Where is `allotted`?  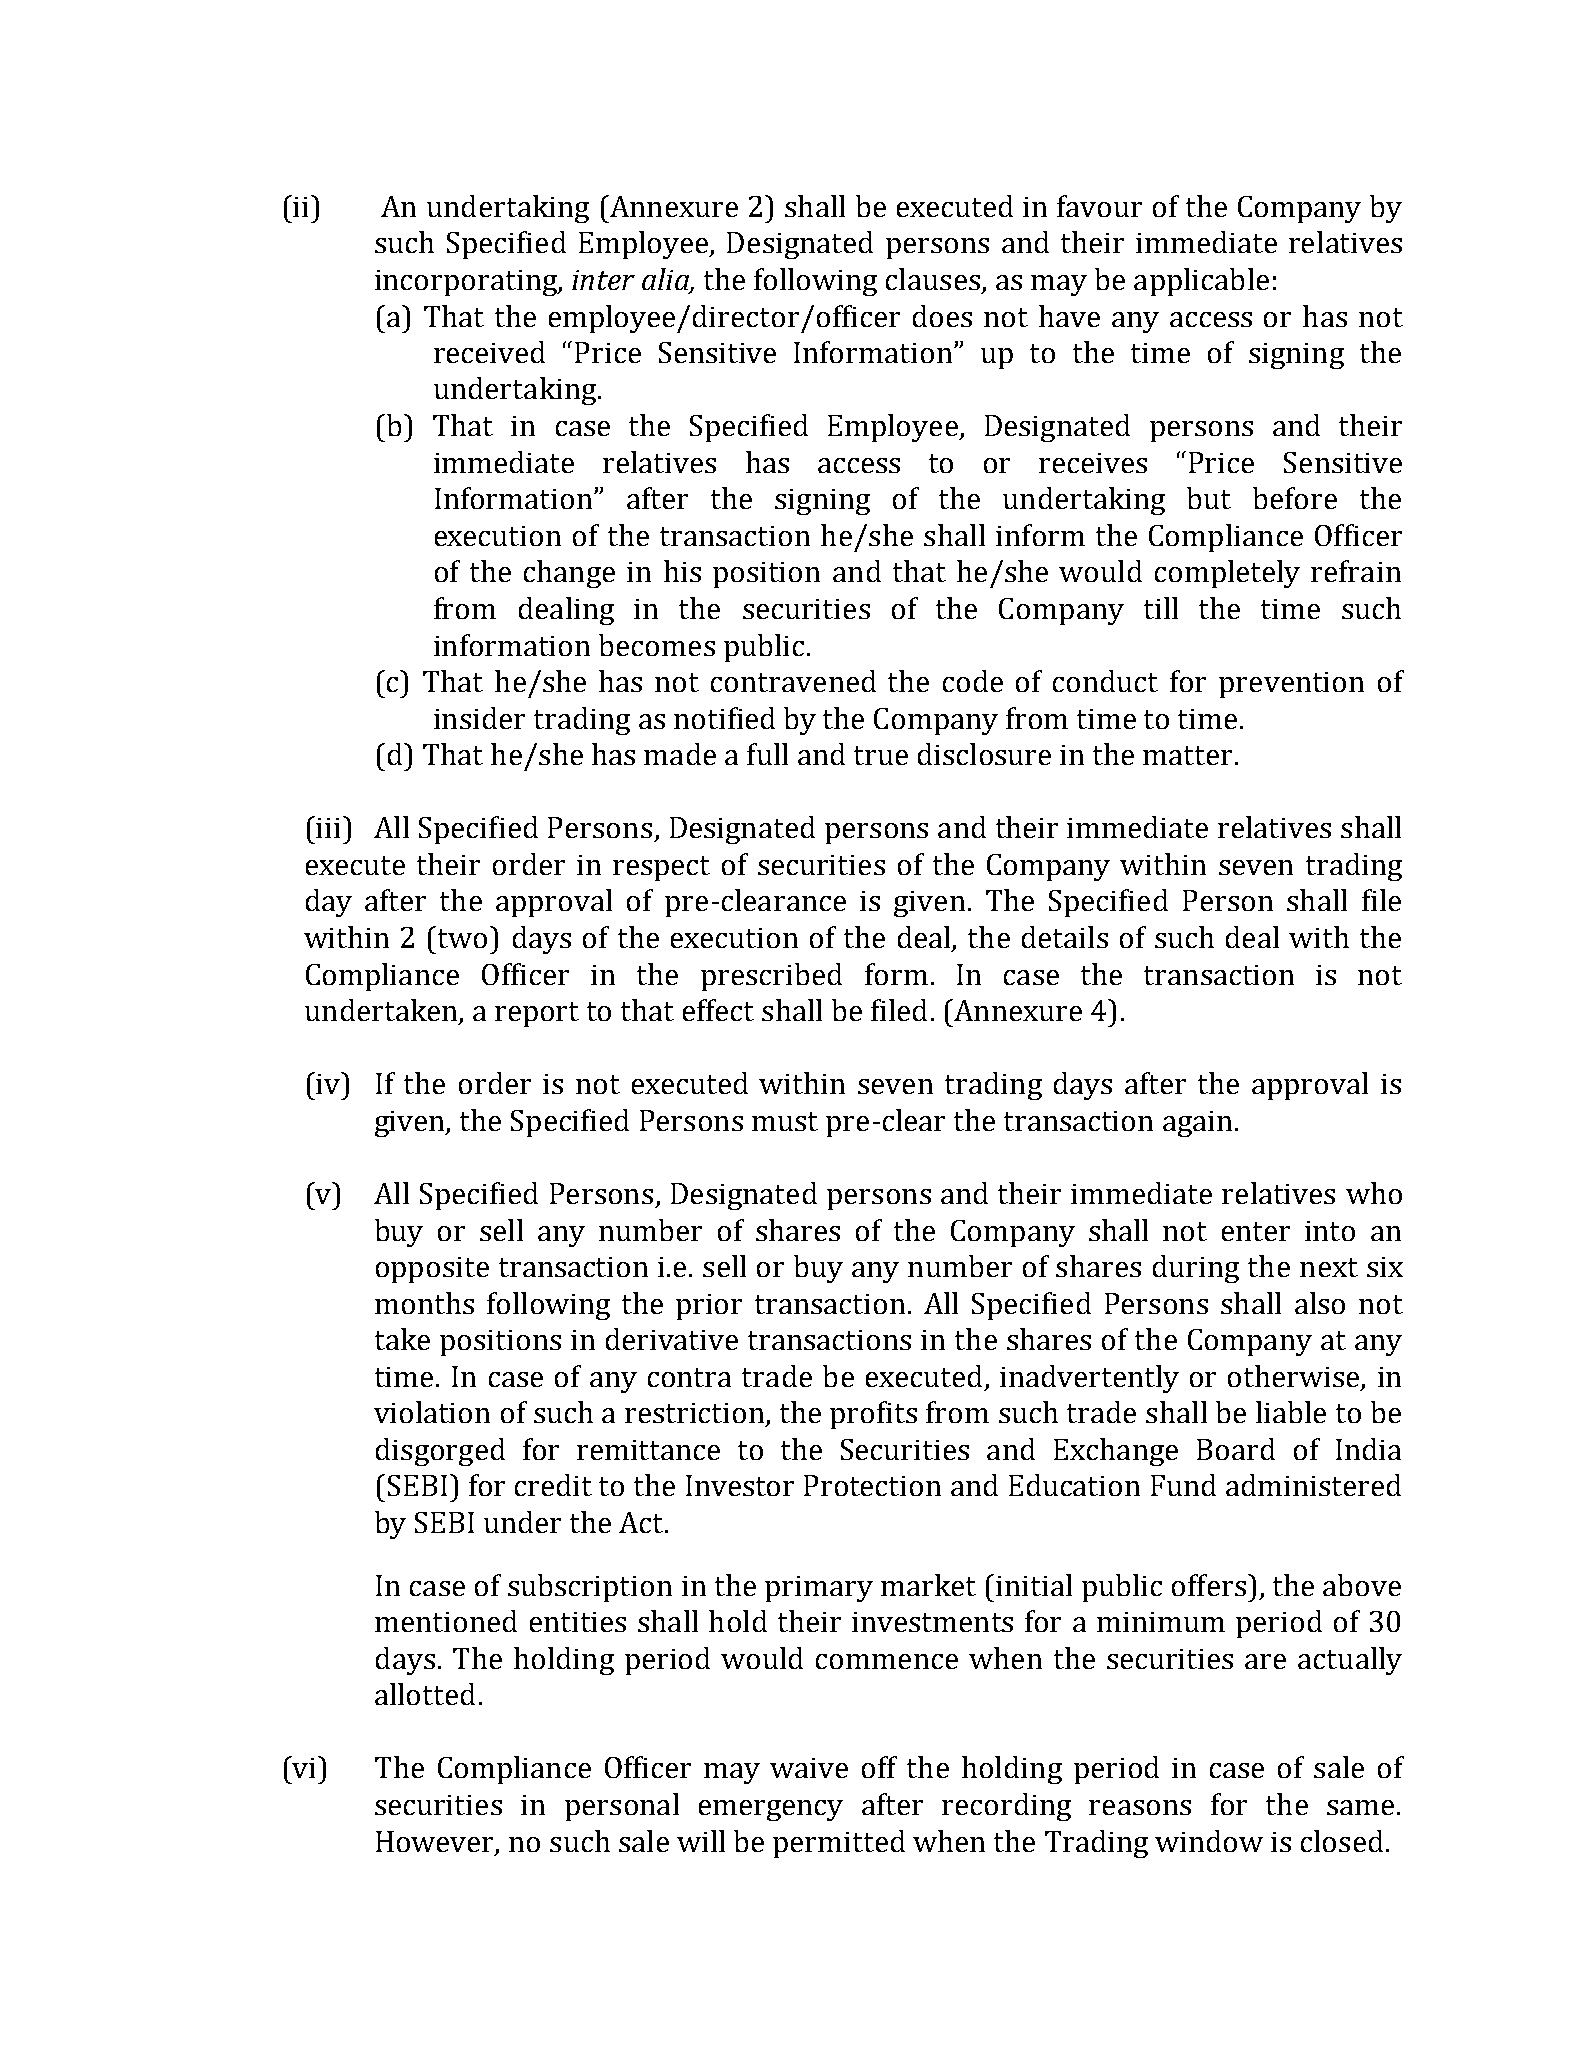 allotted is located at coordinates (425, 1694).
